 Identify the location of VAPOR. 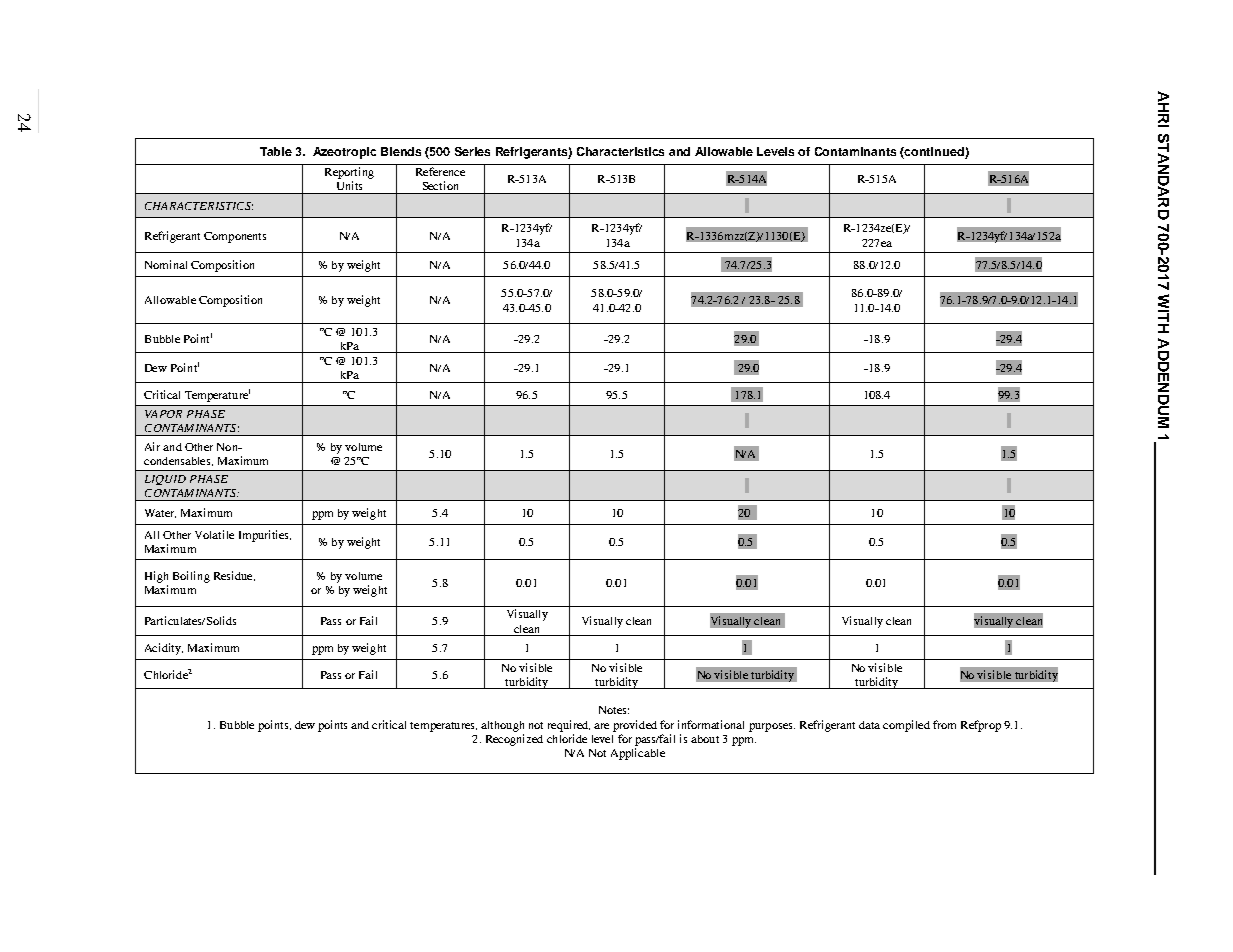
(163, 414).
